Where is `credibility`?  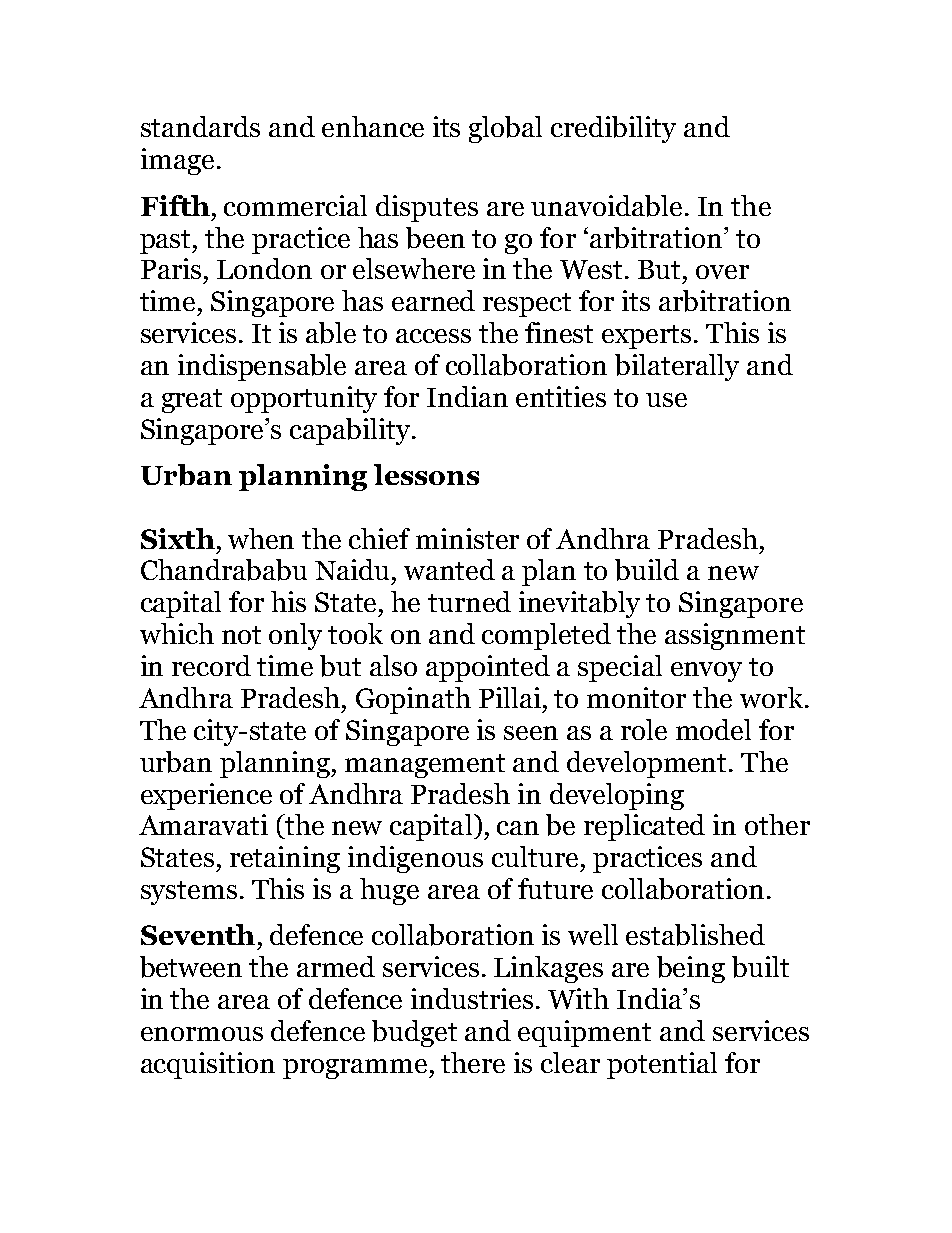 credibility is located at coordinates (613, 129).
